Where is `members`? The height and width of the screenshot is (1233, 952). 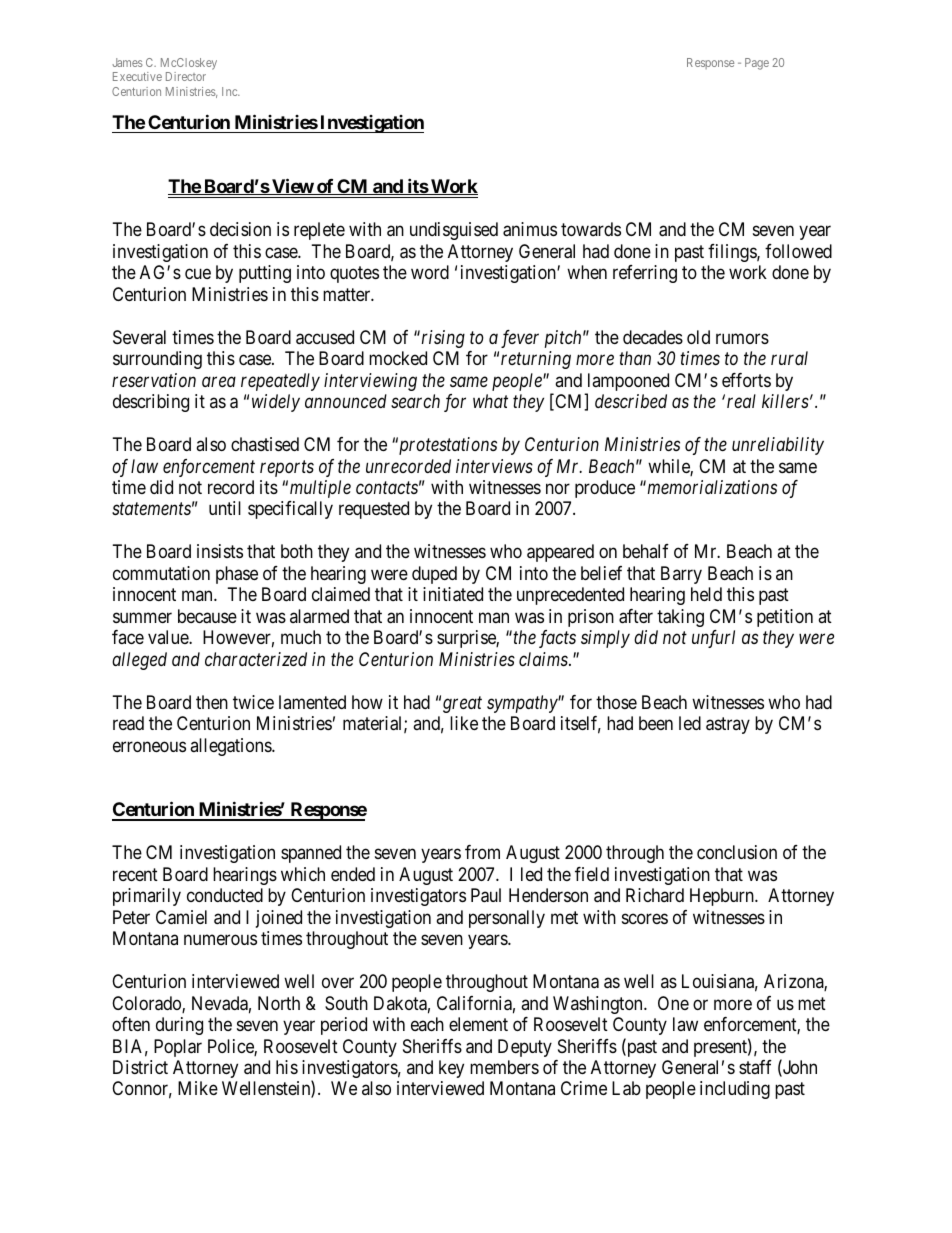
members is located at coordinates (504, 1067).
